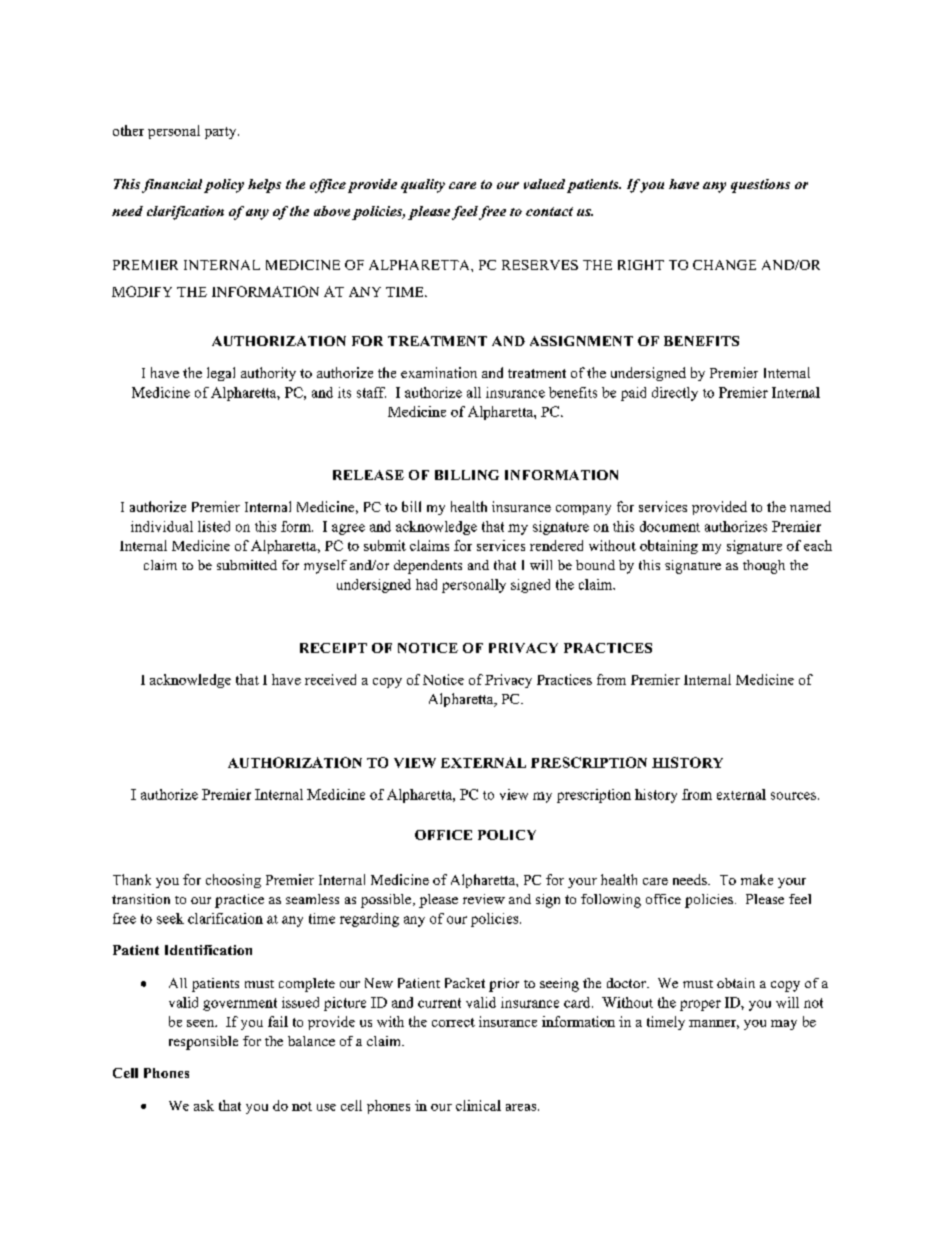 The image size is (952, 1233). What do you see at coordinates (368, 475) in the image?
I see `RELEASE` at bounding box center [368, 475].
